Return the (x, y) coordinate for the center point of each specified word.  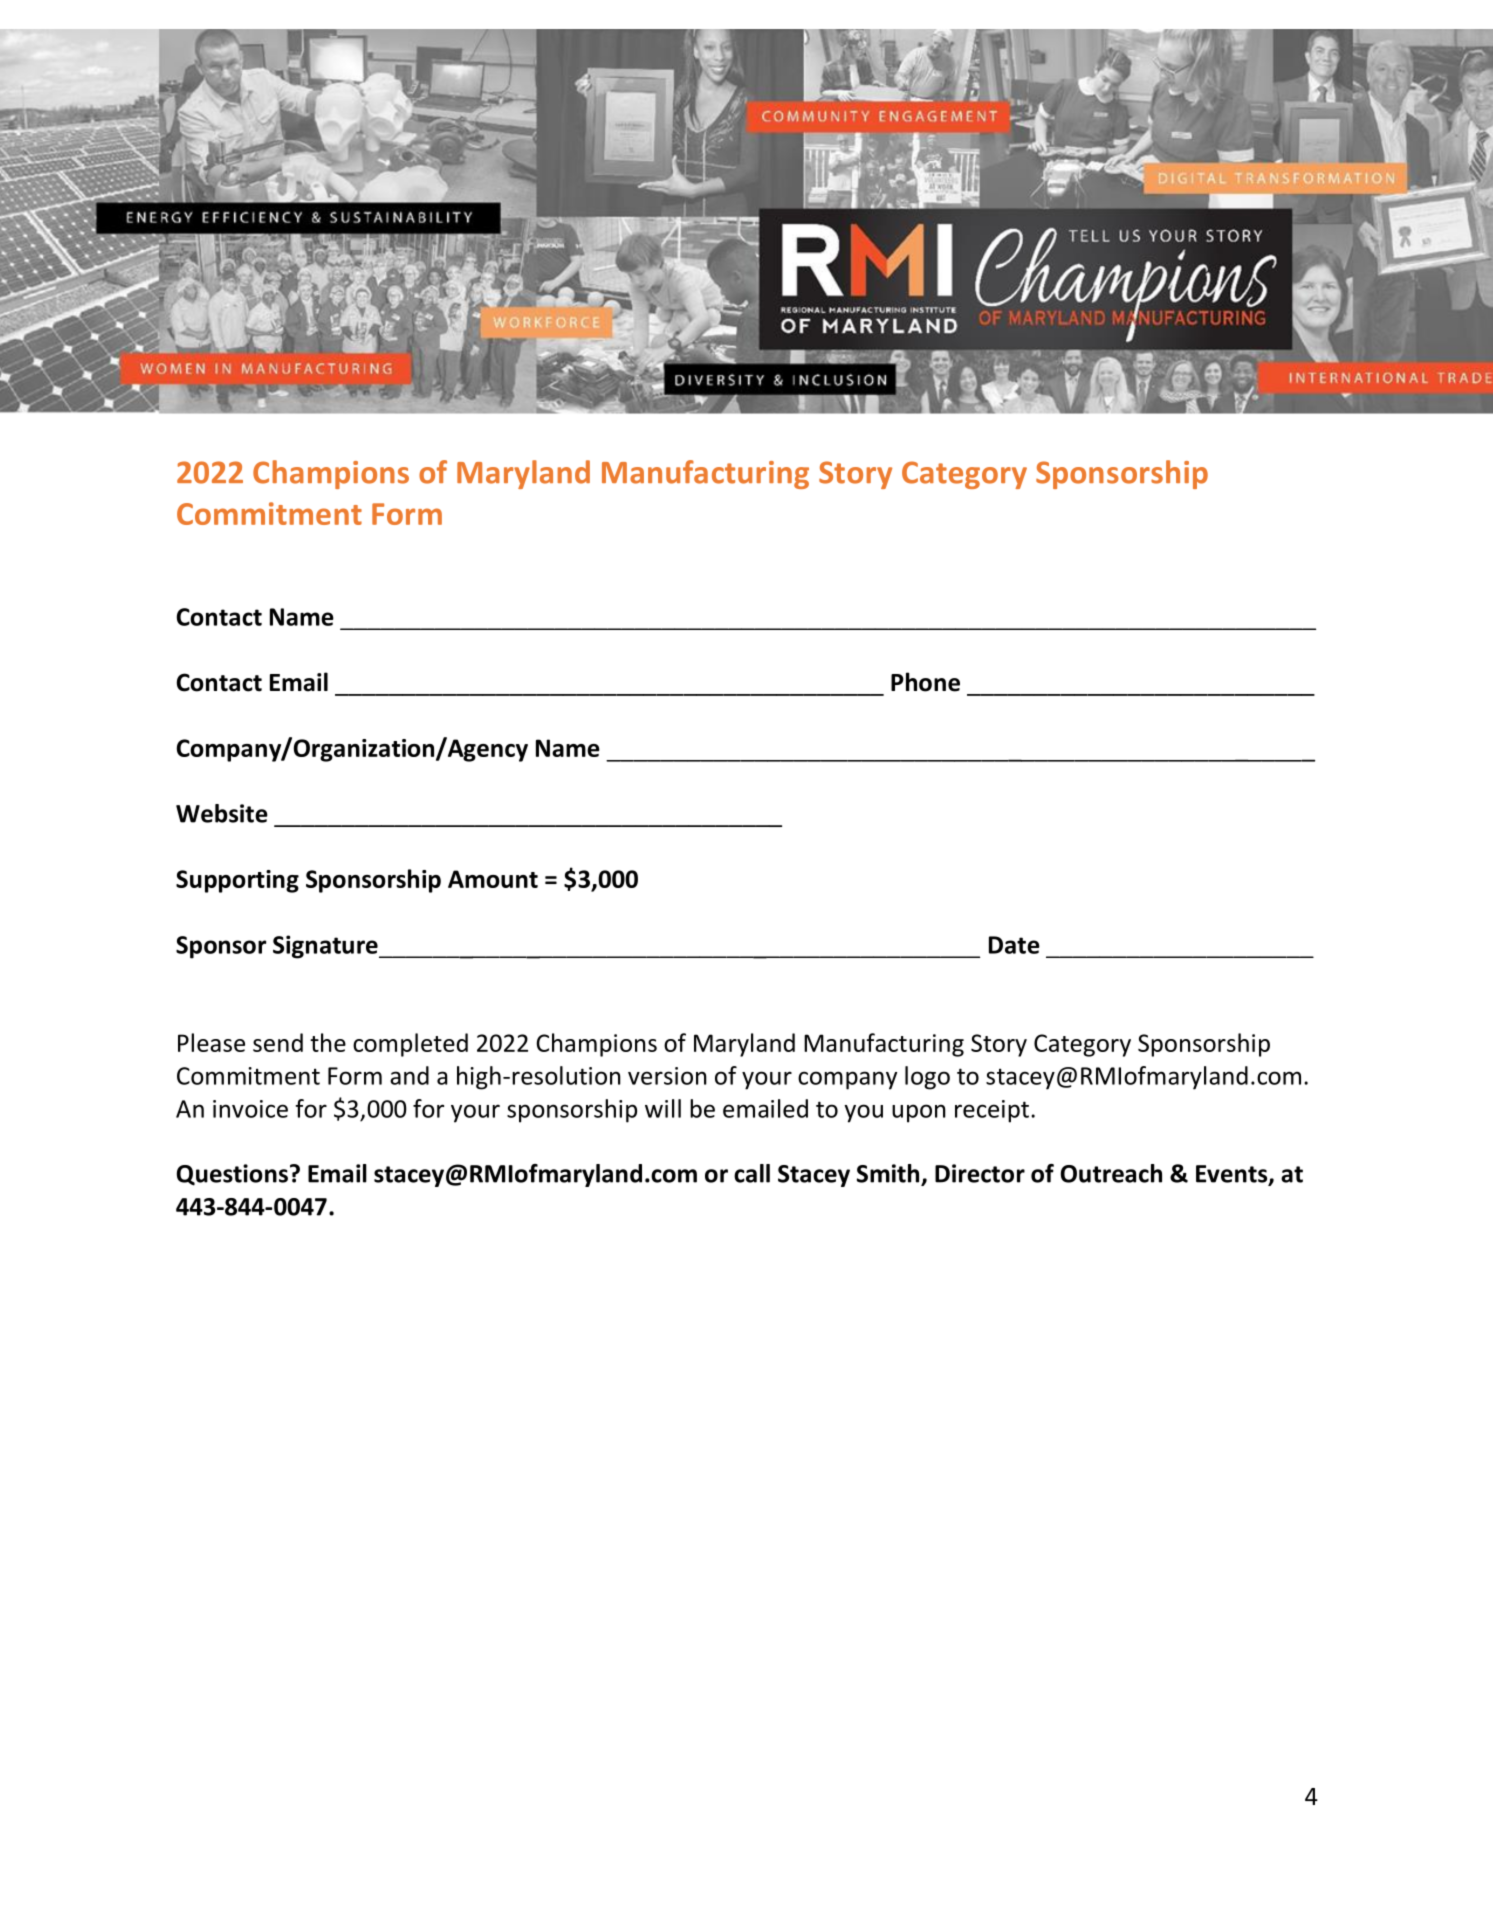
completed (410, 1045)
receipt (992, 1111)
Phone (925, 682)
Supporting (237, 881)
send (278, 1042)
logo (927, 1078)
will (663, 1108)
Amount (493, 879)
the (328, 1042)
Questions (232, 1175)
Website (222, 813)
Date (1014, 945)
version (667, 1076)
